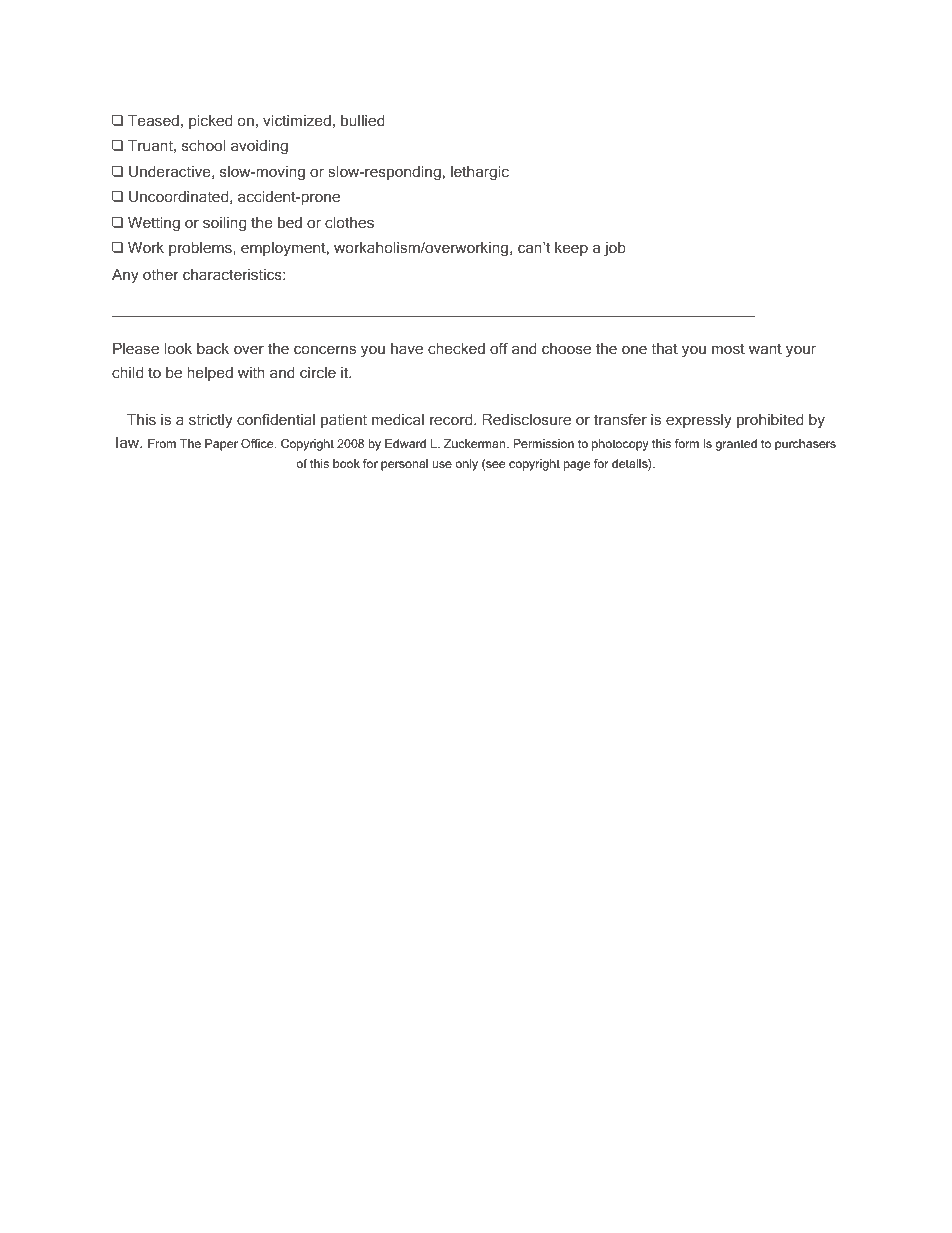  Describe the element at coordinates (466, 465) in the screenshot. I see `only` at that location.
